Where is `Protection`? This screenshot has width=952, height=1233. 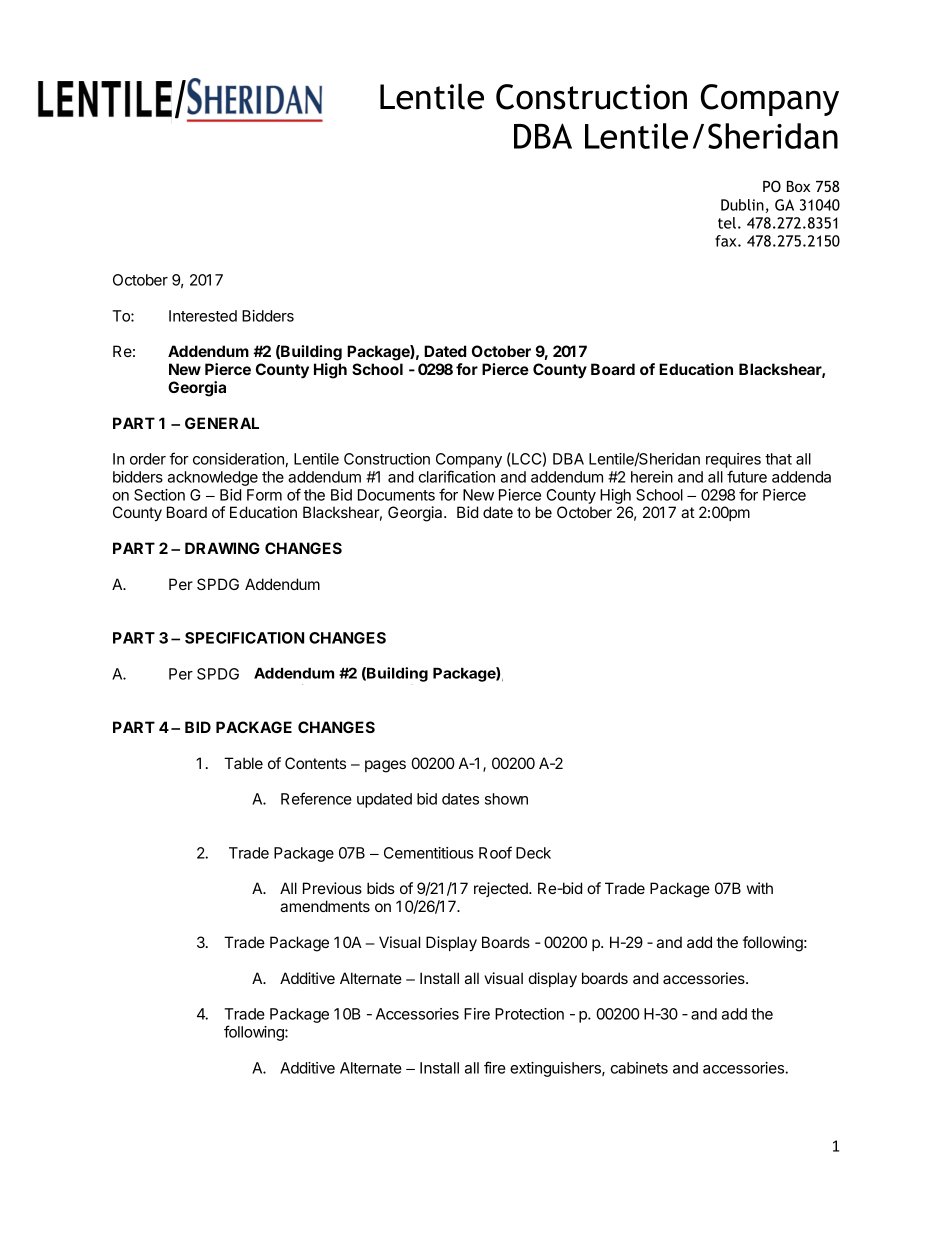
Protection is located at coordinates (529, 1014).
